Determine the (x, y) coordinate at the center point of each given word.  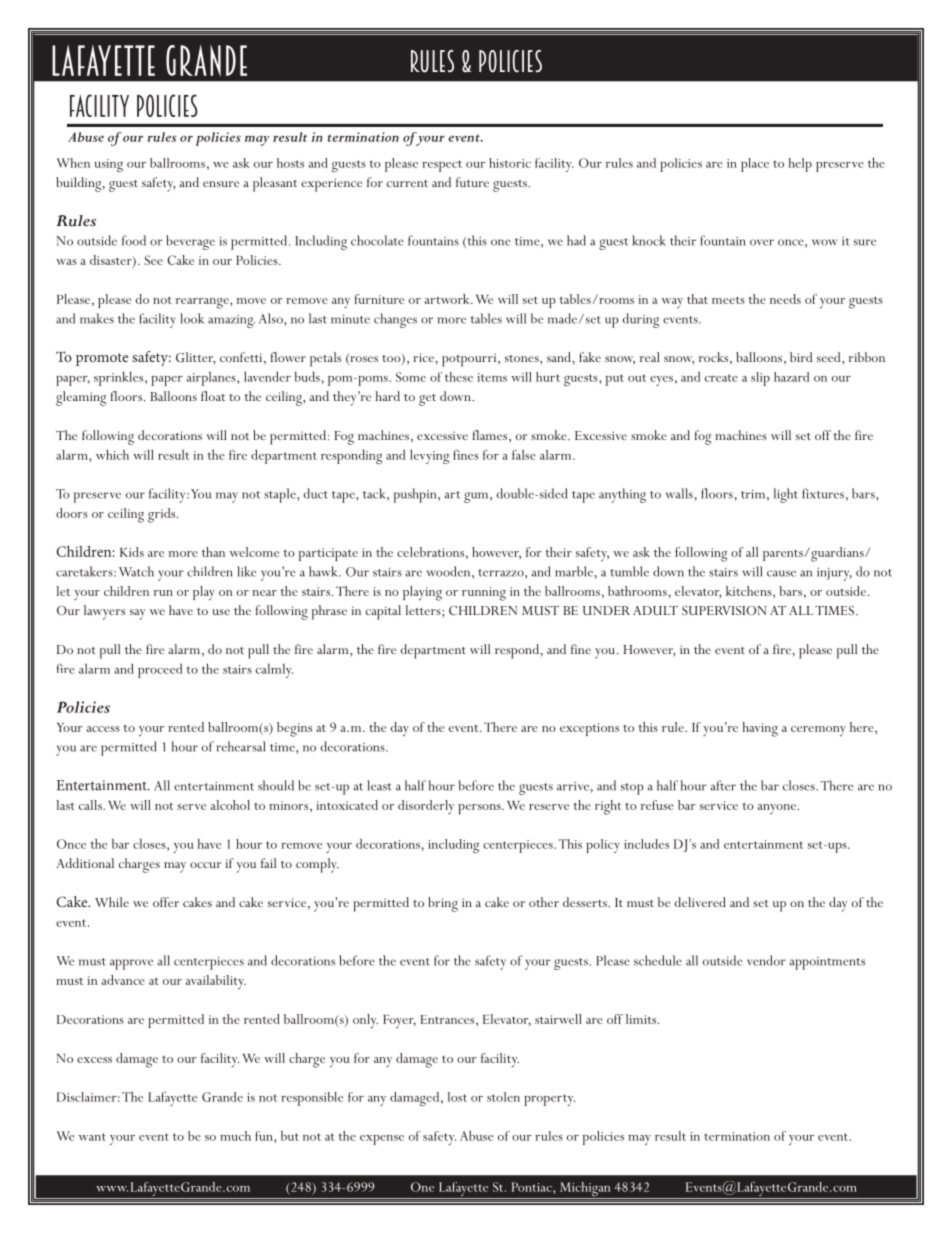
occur (205, 865)
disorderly (426, 807)
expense (382, 1140)
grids (163, 515)
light (785, 495)
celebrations (430, 552)
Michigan (585, 1190)
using (108, 165)
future (472, 182)
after (723, 785)
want (92, 1137)
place (755, 165)
